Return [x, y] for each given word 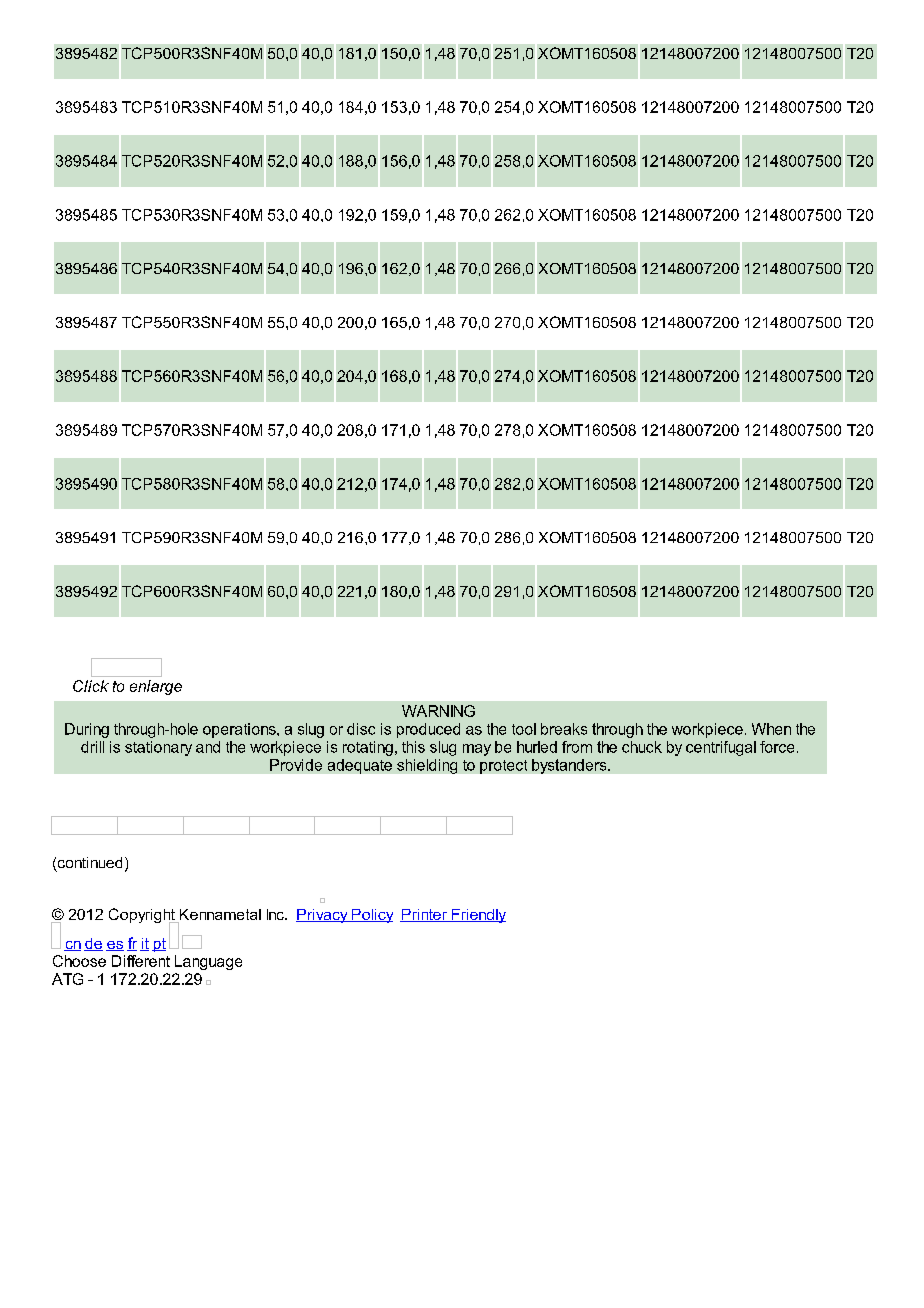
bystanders [570, 766]
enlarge [156, 687]
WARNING [438, 711]
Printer [424, 915]
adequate [360, 766]
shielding [427, 766]
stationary [158, 748]
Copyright [143, 917]
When [771, 729]
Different [141, 961]
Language [208, 962]
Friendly [477, 916]
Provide [296, 765]
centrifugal [721, 748]
